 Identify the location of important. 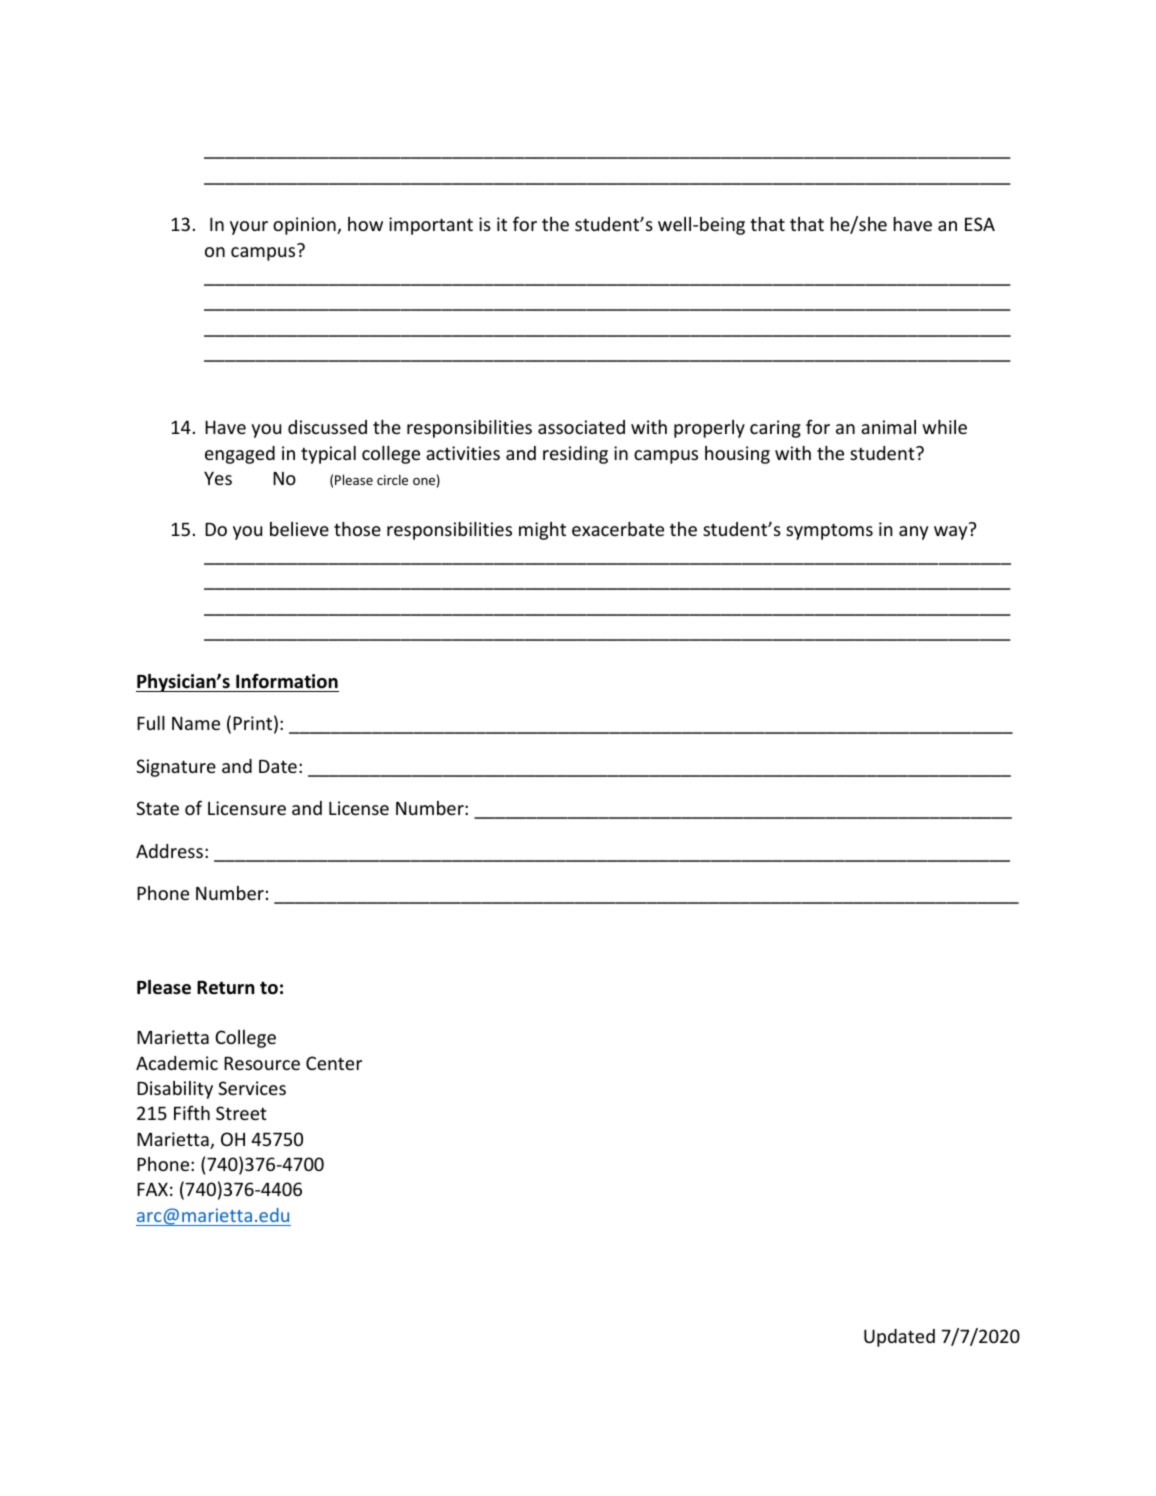
(431, 226).
